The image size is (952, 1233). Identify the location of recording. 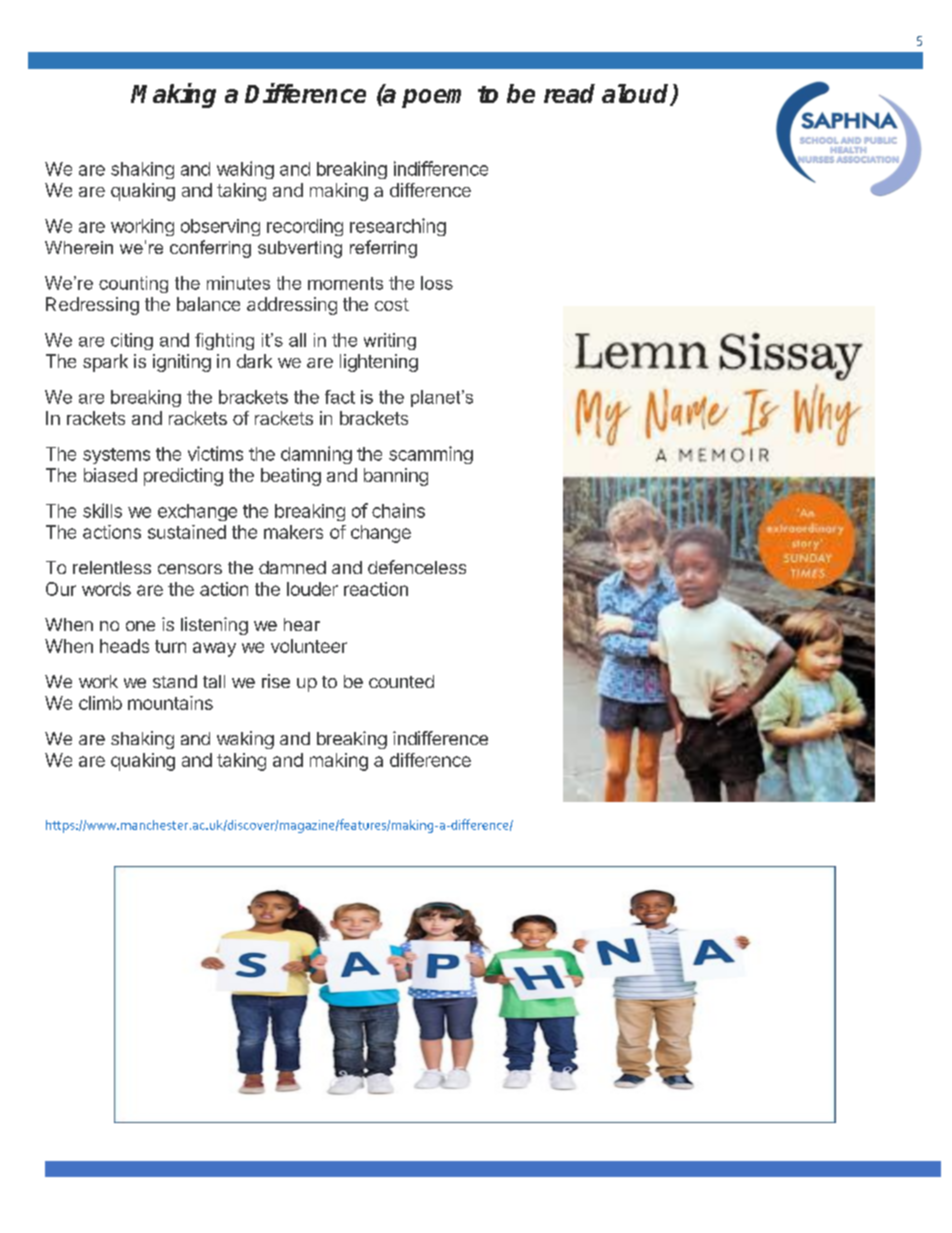
(305, 227).
